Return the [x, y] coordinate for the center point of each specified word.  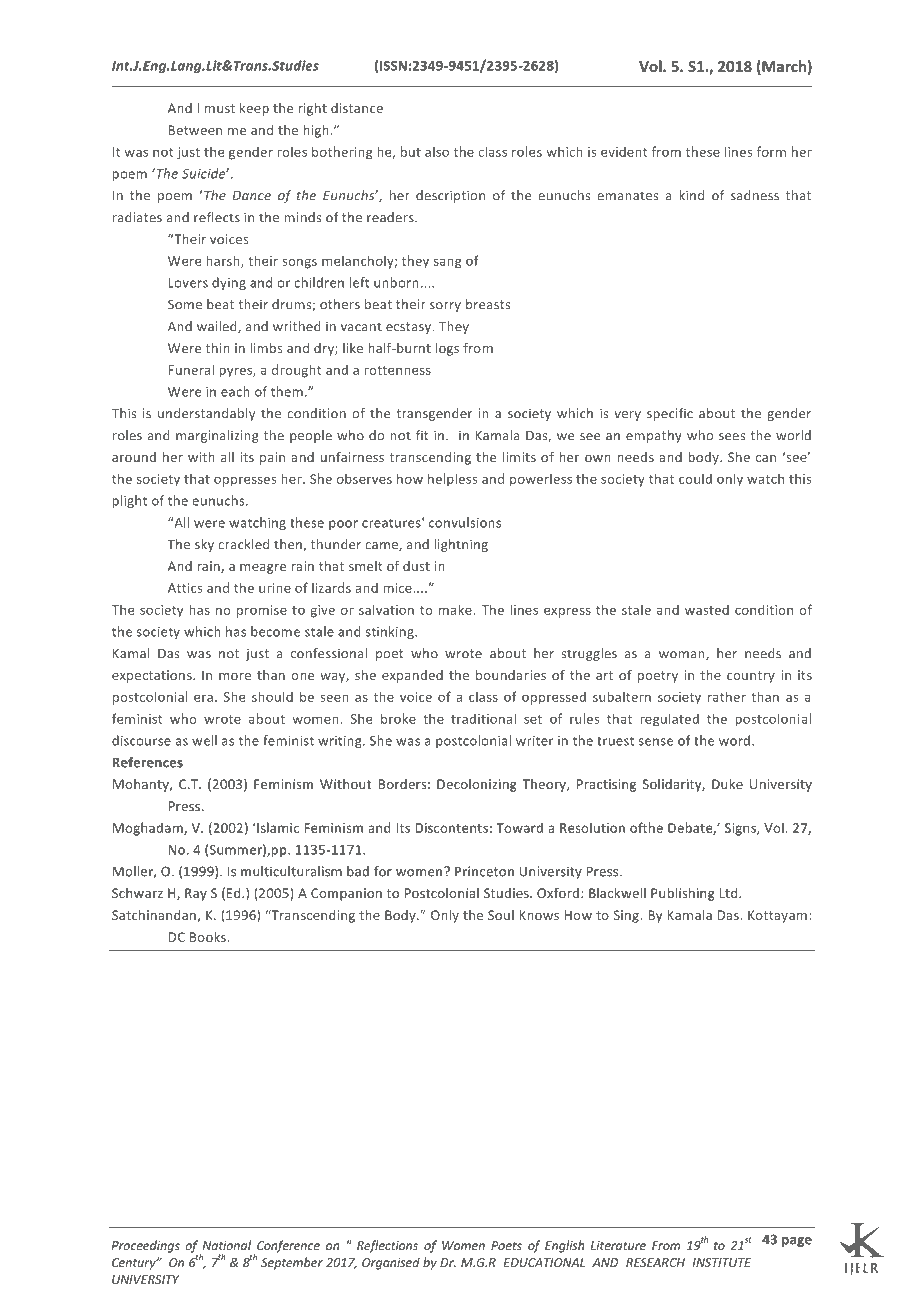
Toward [519, 827]
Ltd [729, 893]
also [437, 151]
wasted [707, 609]
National [227, 1245]
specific [670, 414]
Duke [727, 784]
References [147, 762]
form [771, 151]
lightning [461, 545]
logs [447, 349]
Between [195, 130]
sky [204, 545]
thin [218, 348]
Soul [501, 915]
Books [209, 937]
